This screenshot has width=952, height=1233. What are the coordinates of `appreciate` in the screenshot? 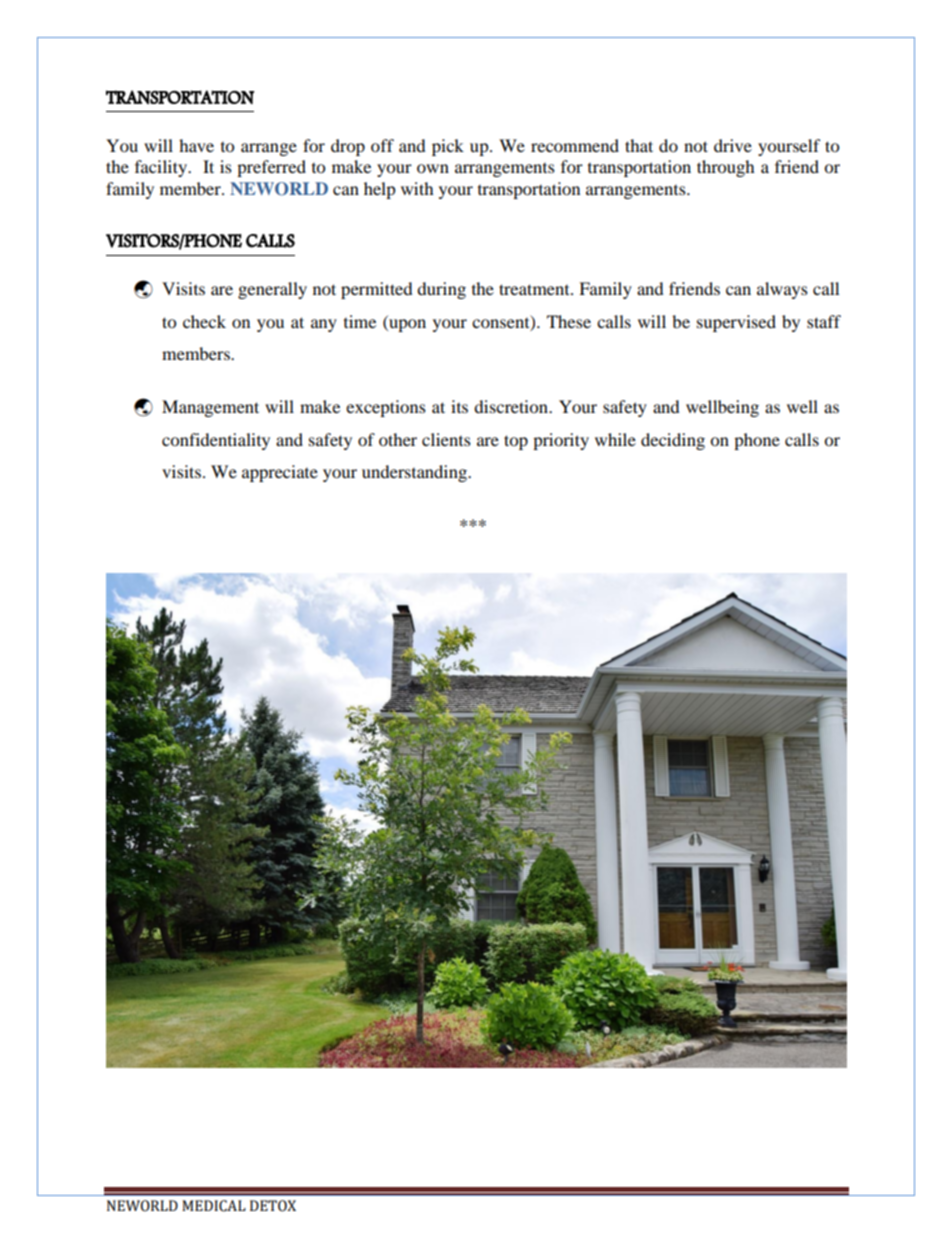 It's located at (280, 473).
